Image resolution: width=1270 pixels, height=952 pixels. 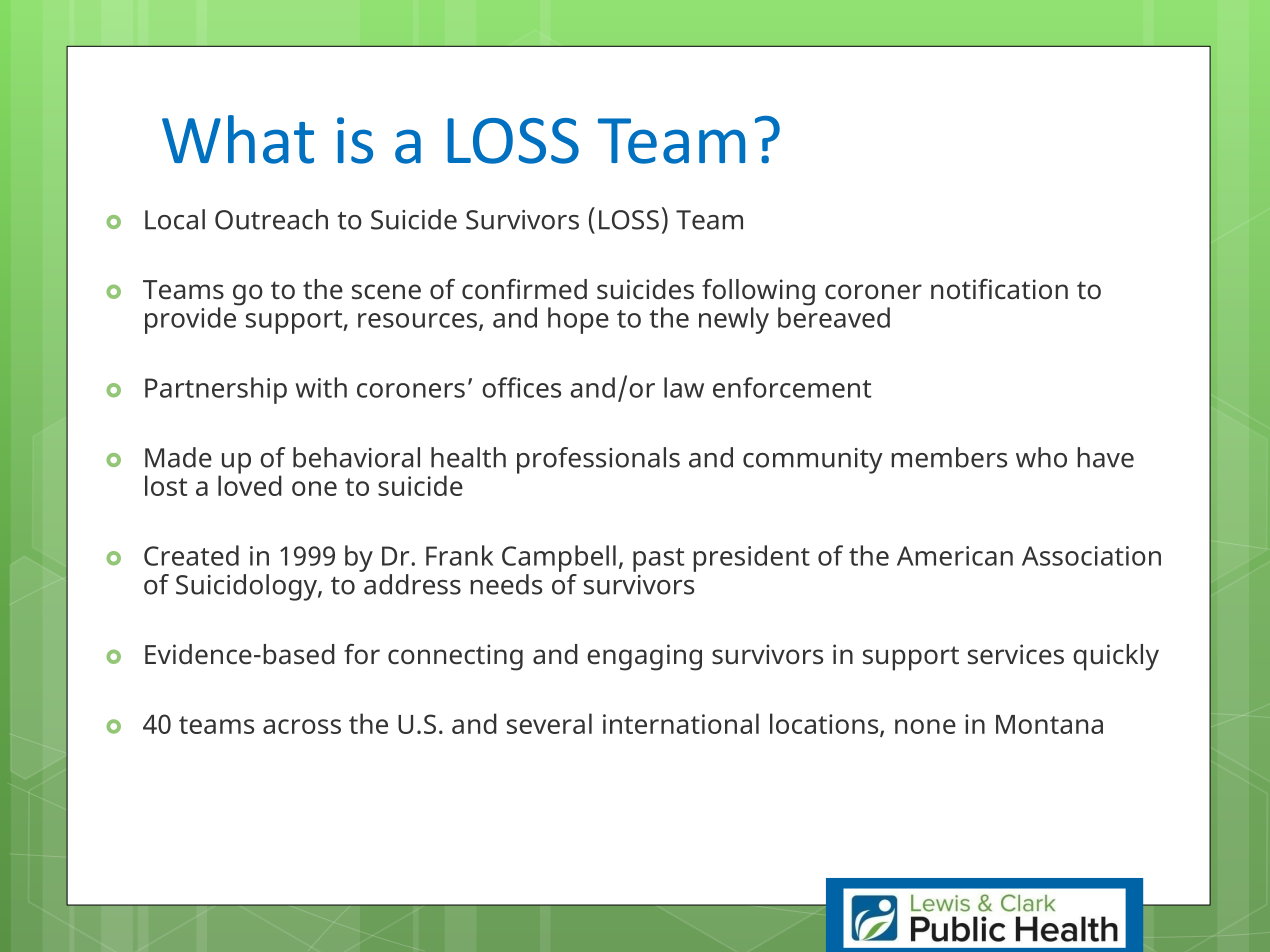 What do you see at coordinates (386, 292) in the screenshot?
I see `scene` at bounding box center [386, 292].
